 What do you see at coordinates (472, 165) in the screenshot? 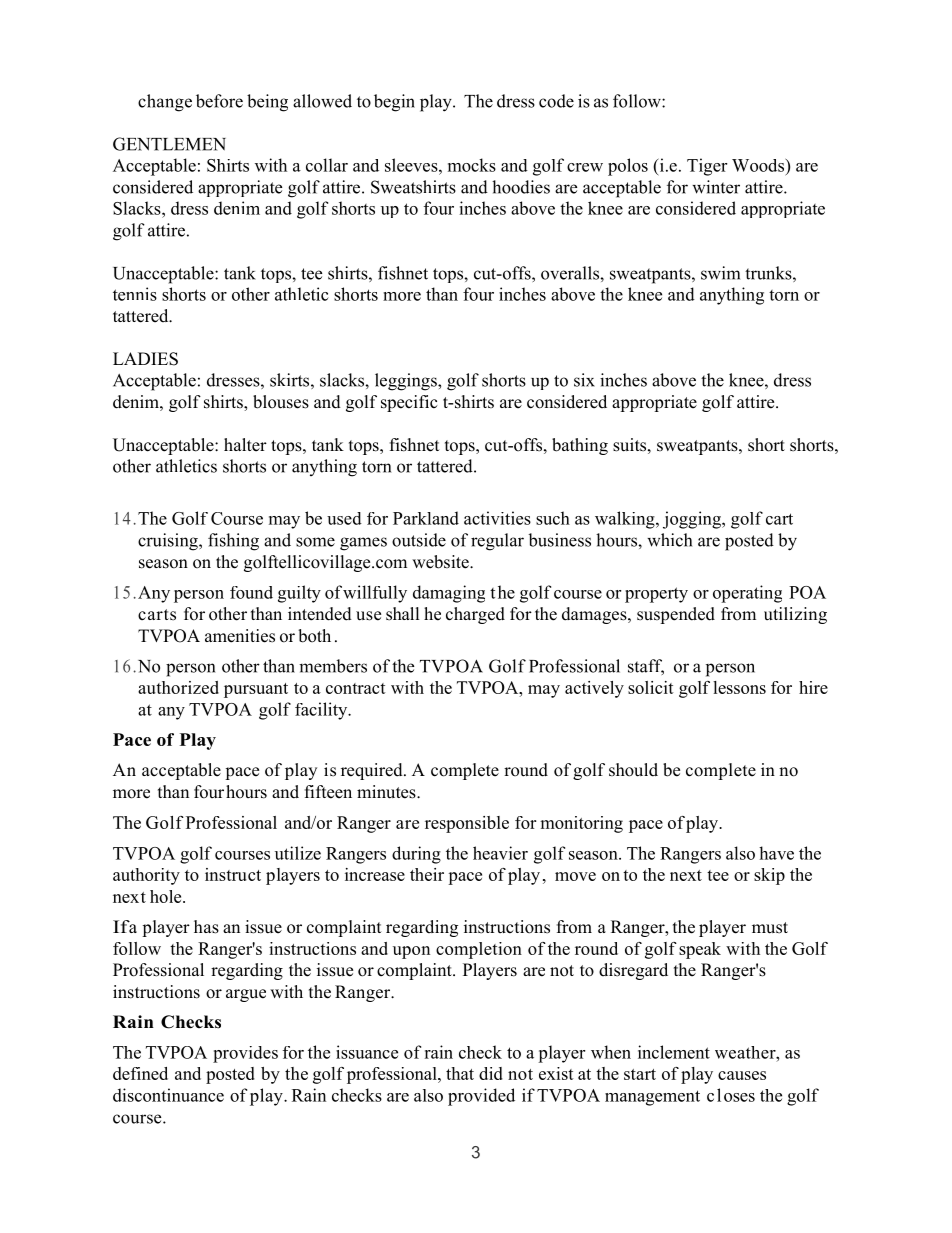
I see `mocks` at bounding box center [472, 165].
